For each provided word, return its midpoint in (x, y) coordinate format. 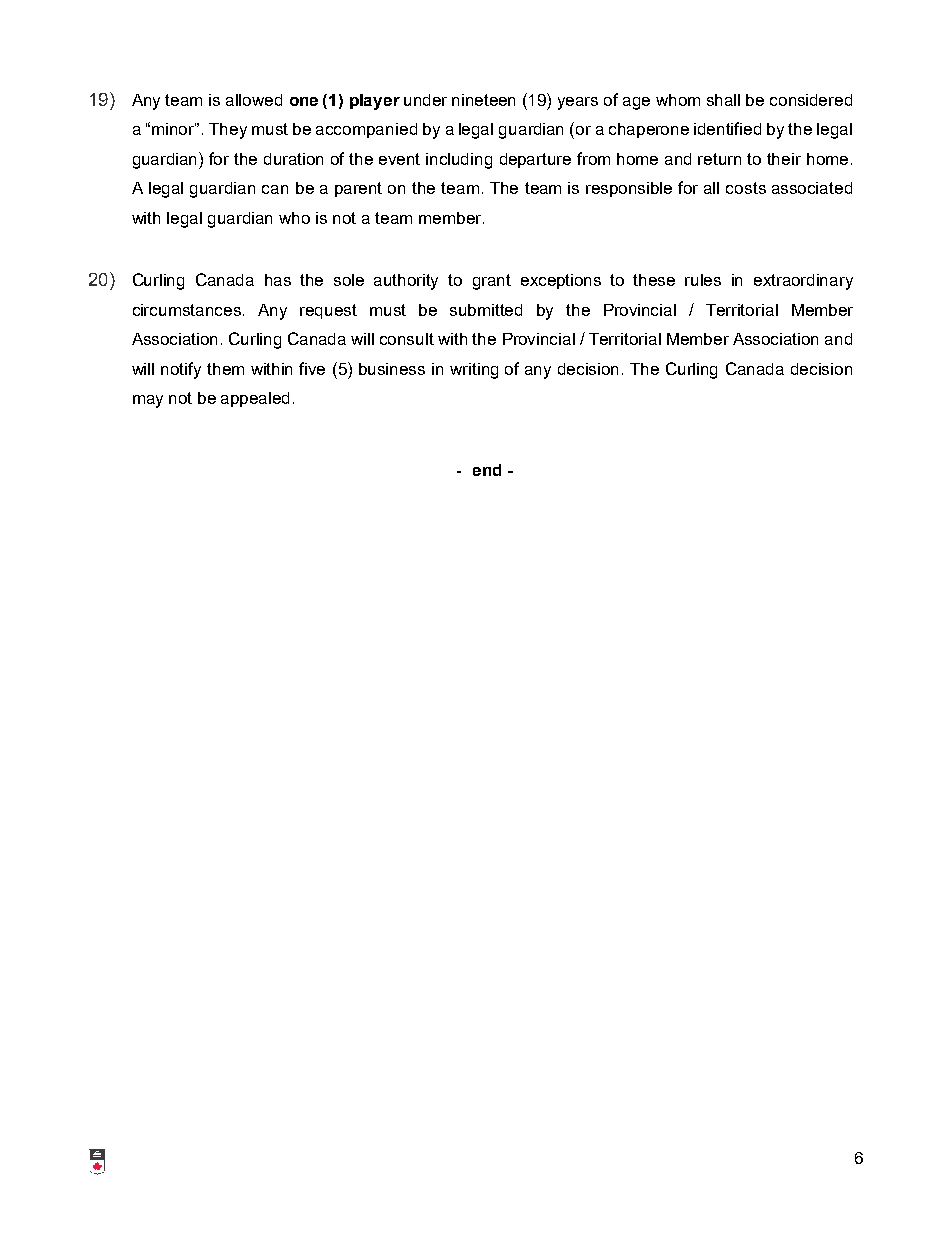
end (487, 470)
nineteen (483, 100)
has (278, 280)
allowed (254, 100)
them (225, 369)
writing (474, 371)
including (459, 161)
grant (492, 282)
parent (358, 189)
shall (723, 100)
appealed (255, 399)
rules (703, 280)
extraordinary (803, 282)
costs (746, 188)
